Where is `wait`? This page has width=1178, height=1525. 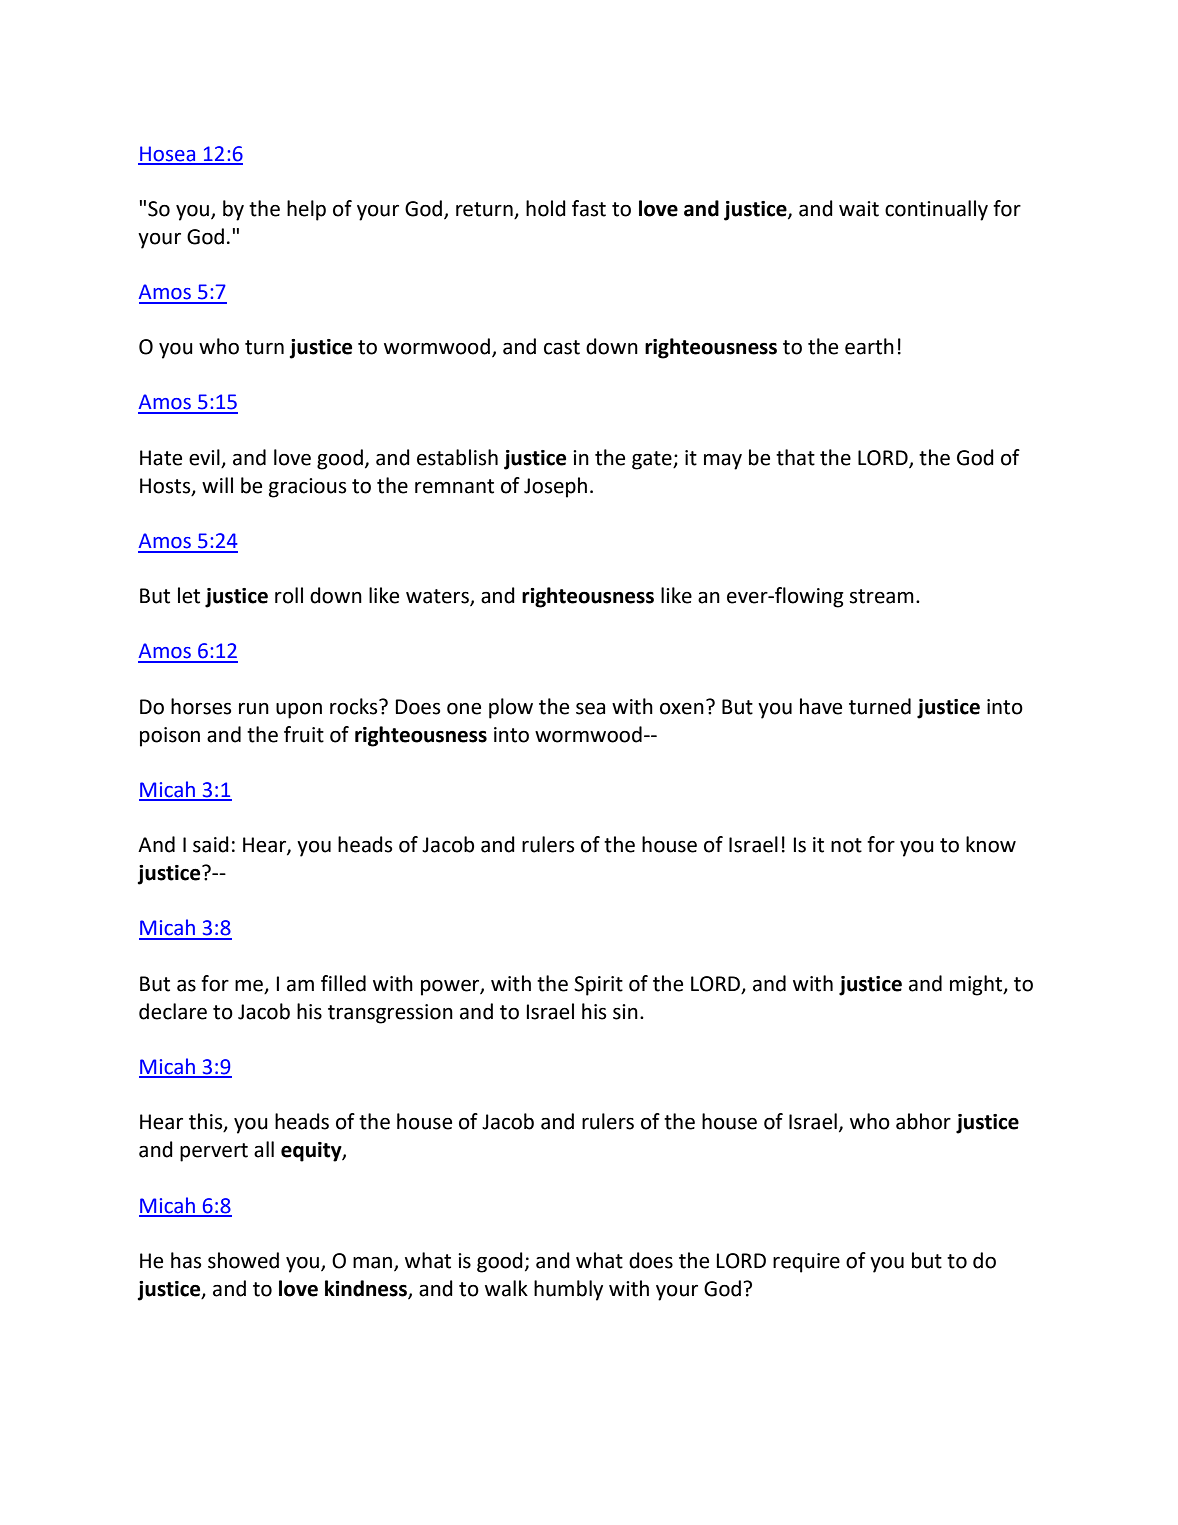
wait is located at coordinates (859, 209).
